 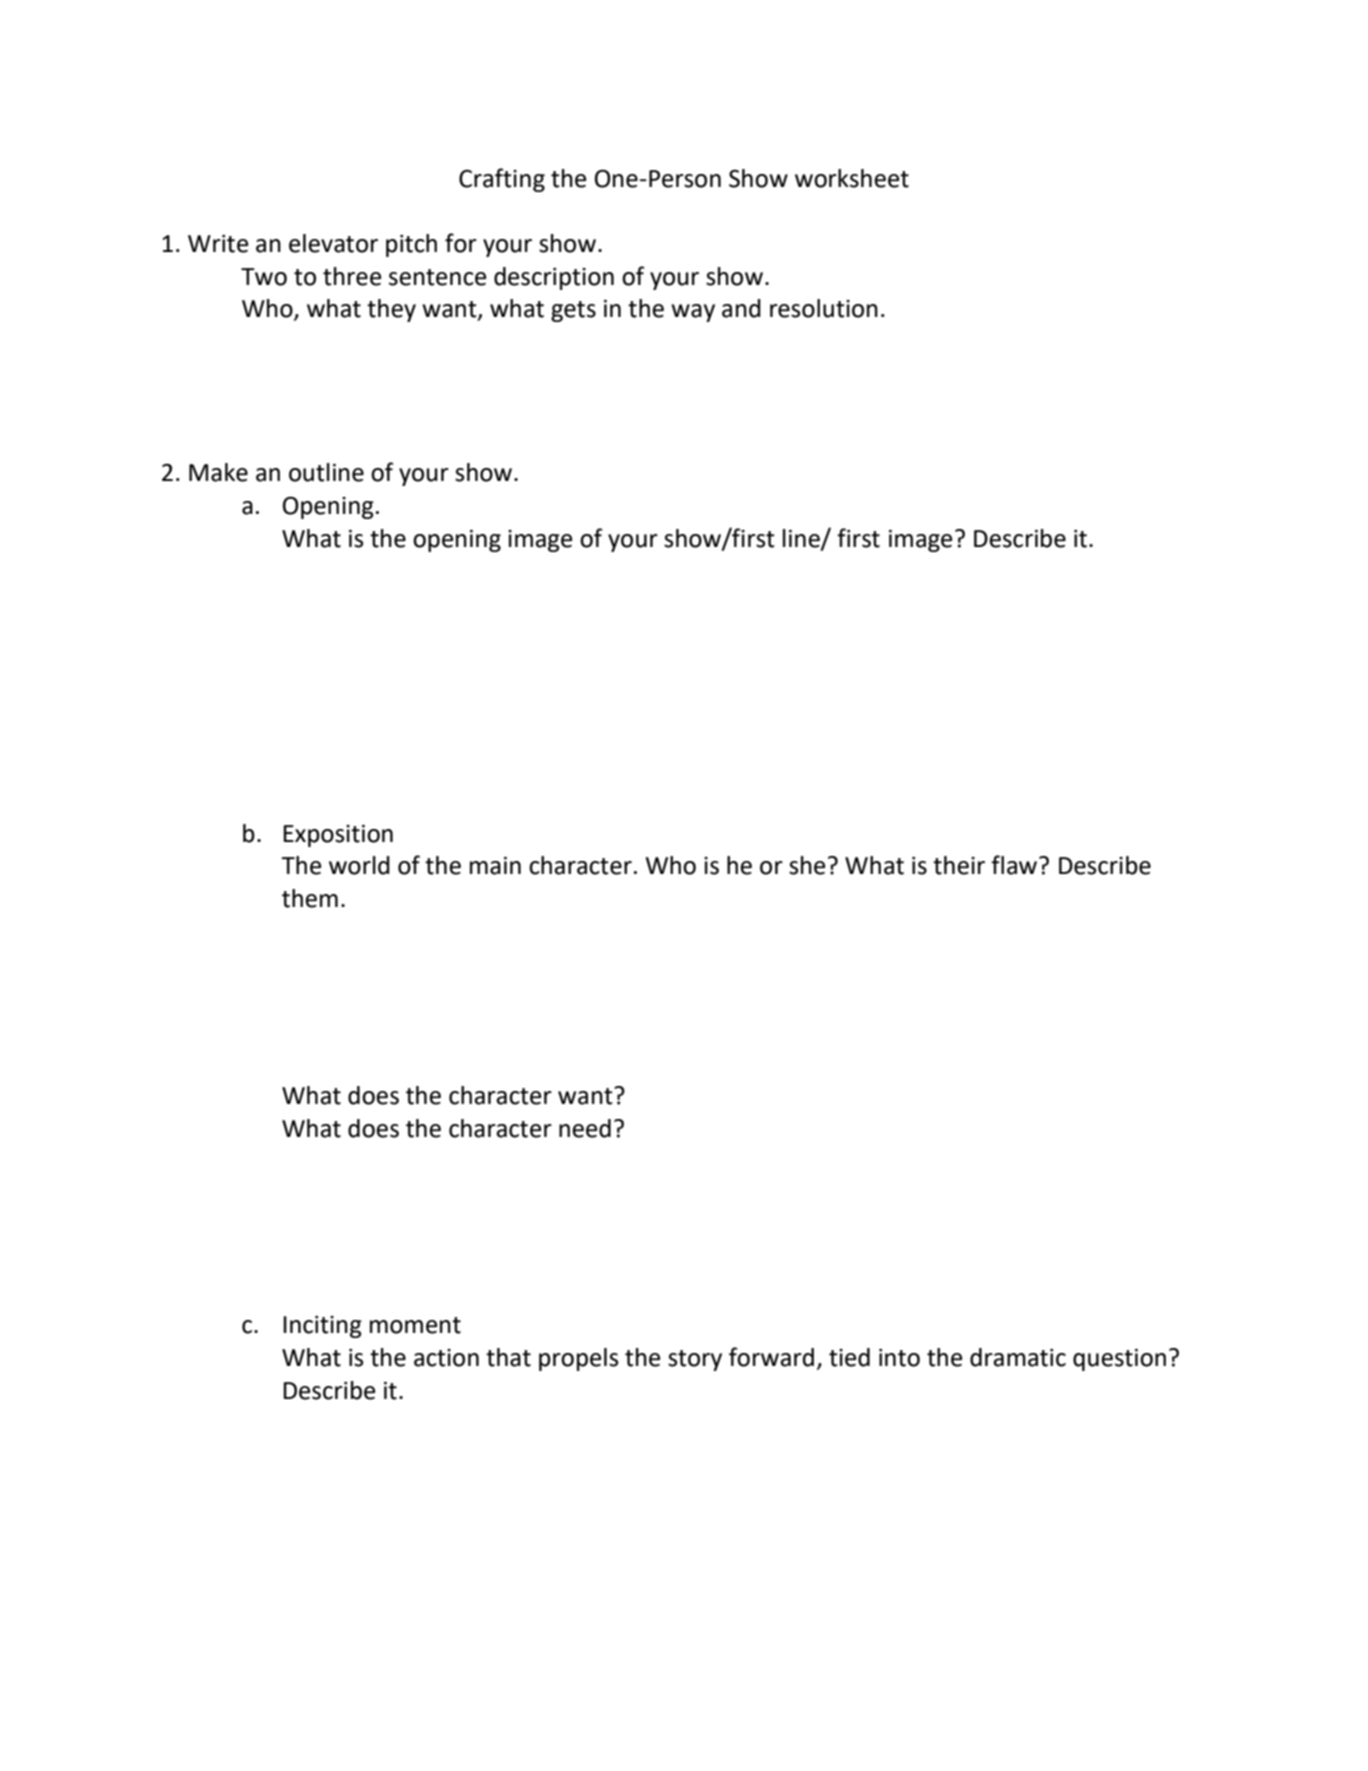 What do you see at coordinates (322, 1327) in the page?
I see `Inciting` at bounding box center [322, 1327].
